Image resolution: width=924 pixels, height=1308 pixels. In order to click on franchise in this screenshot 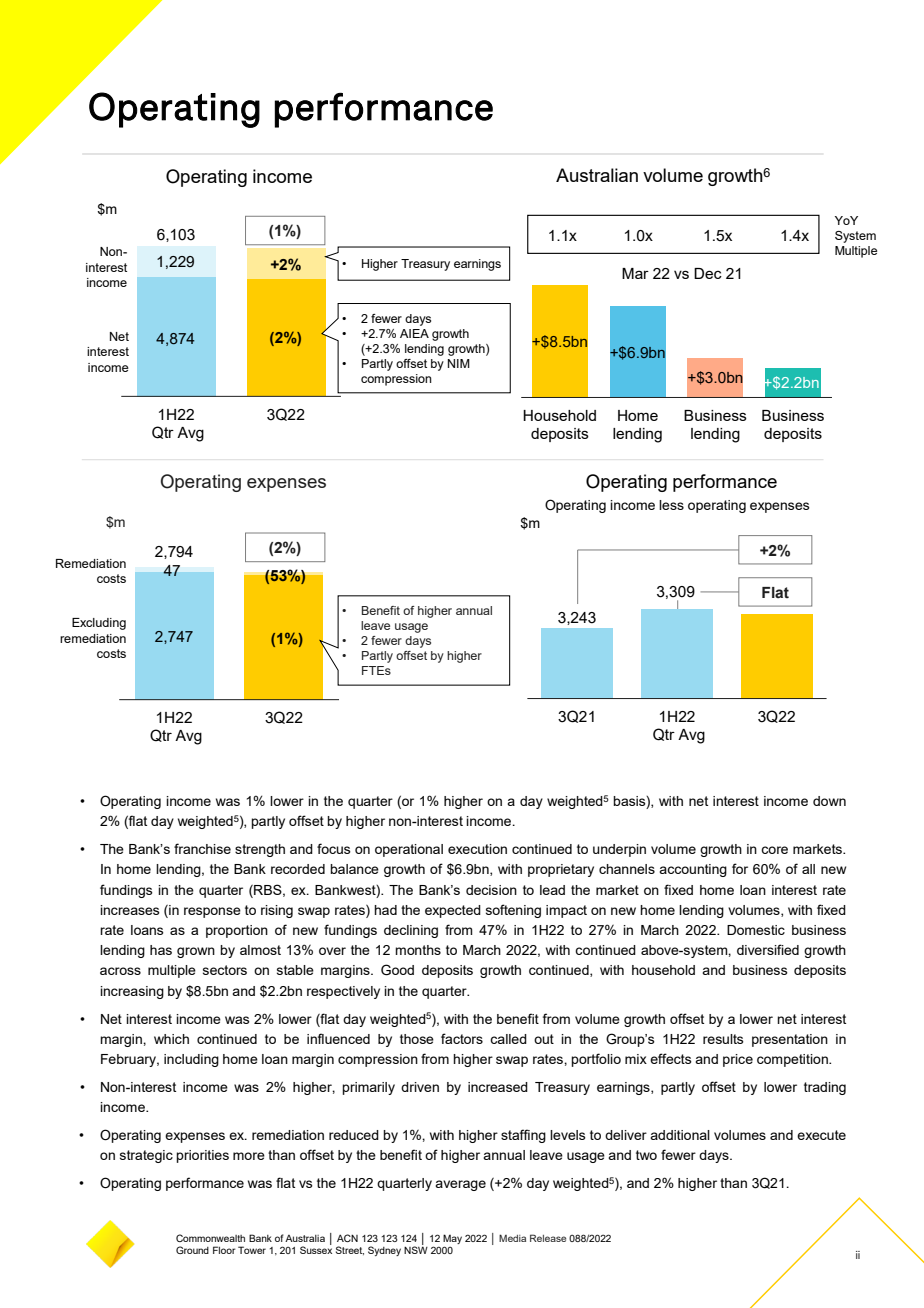, I will do `click(202, 848)`.
